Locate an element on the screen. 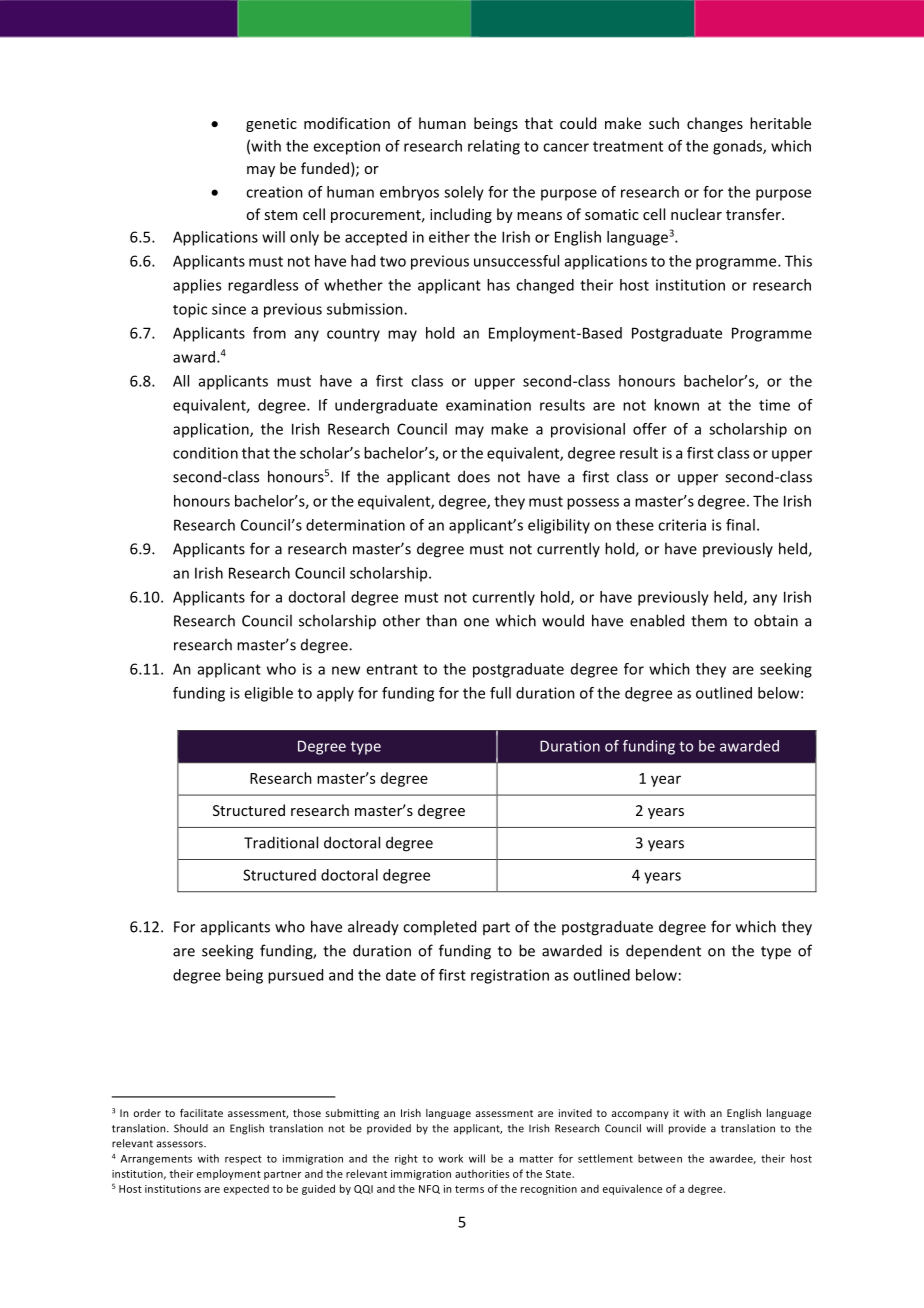 The image size is (924, 1308). dependent is located at coordinates (663, 951).
